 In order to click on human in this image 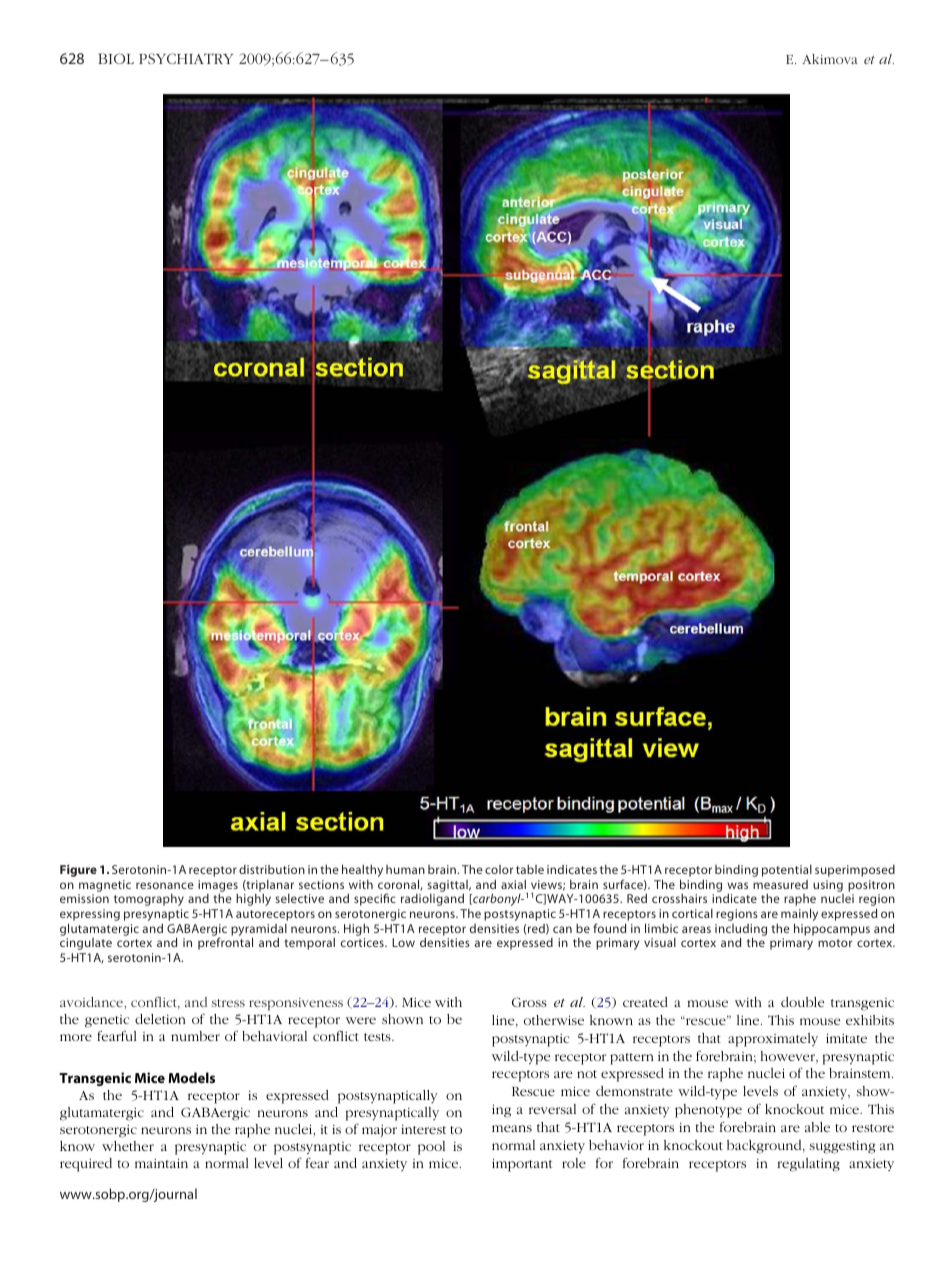, I will do `click(405, 869)`.
